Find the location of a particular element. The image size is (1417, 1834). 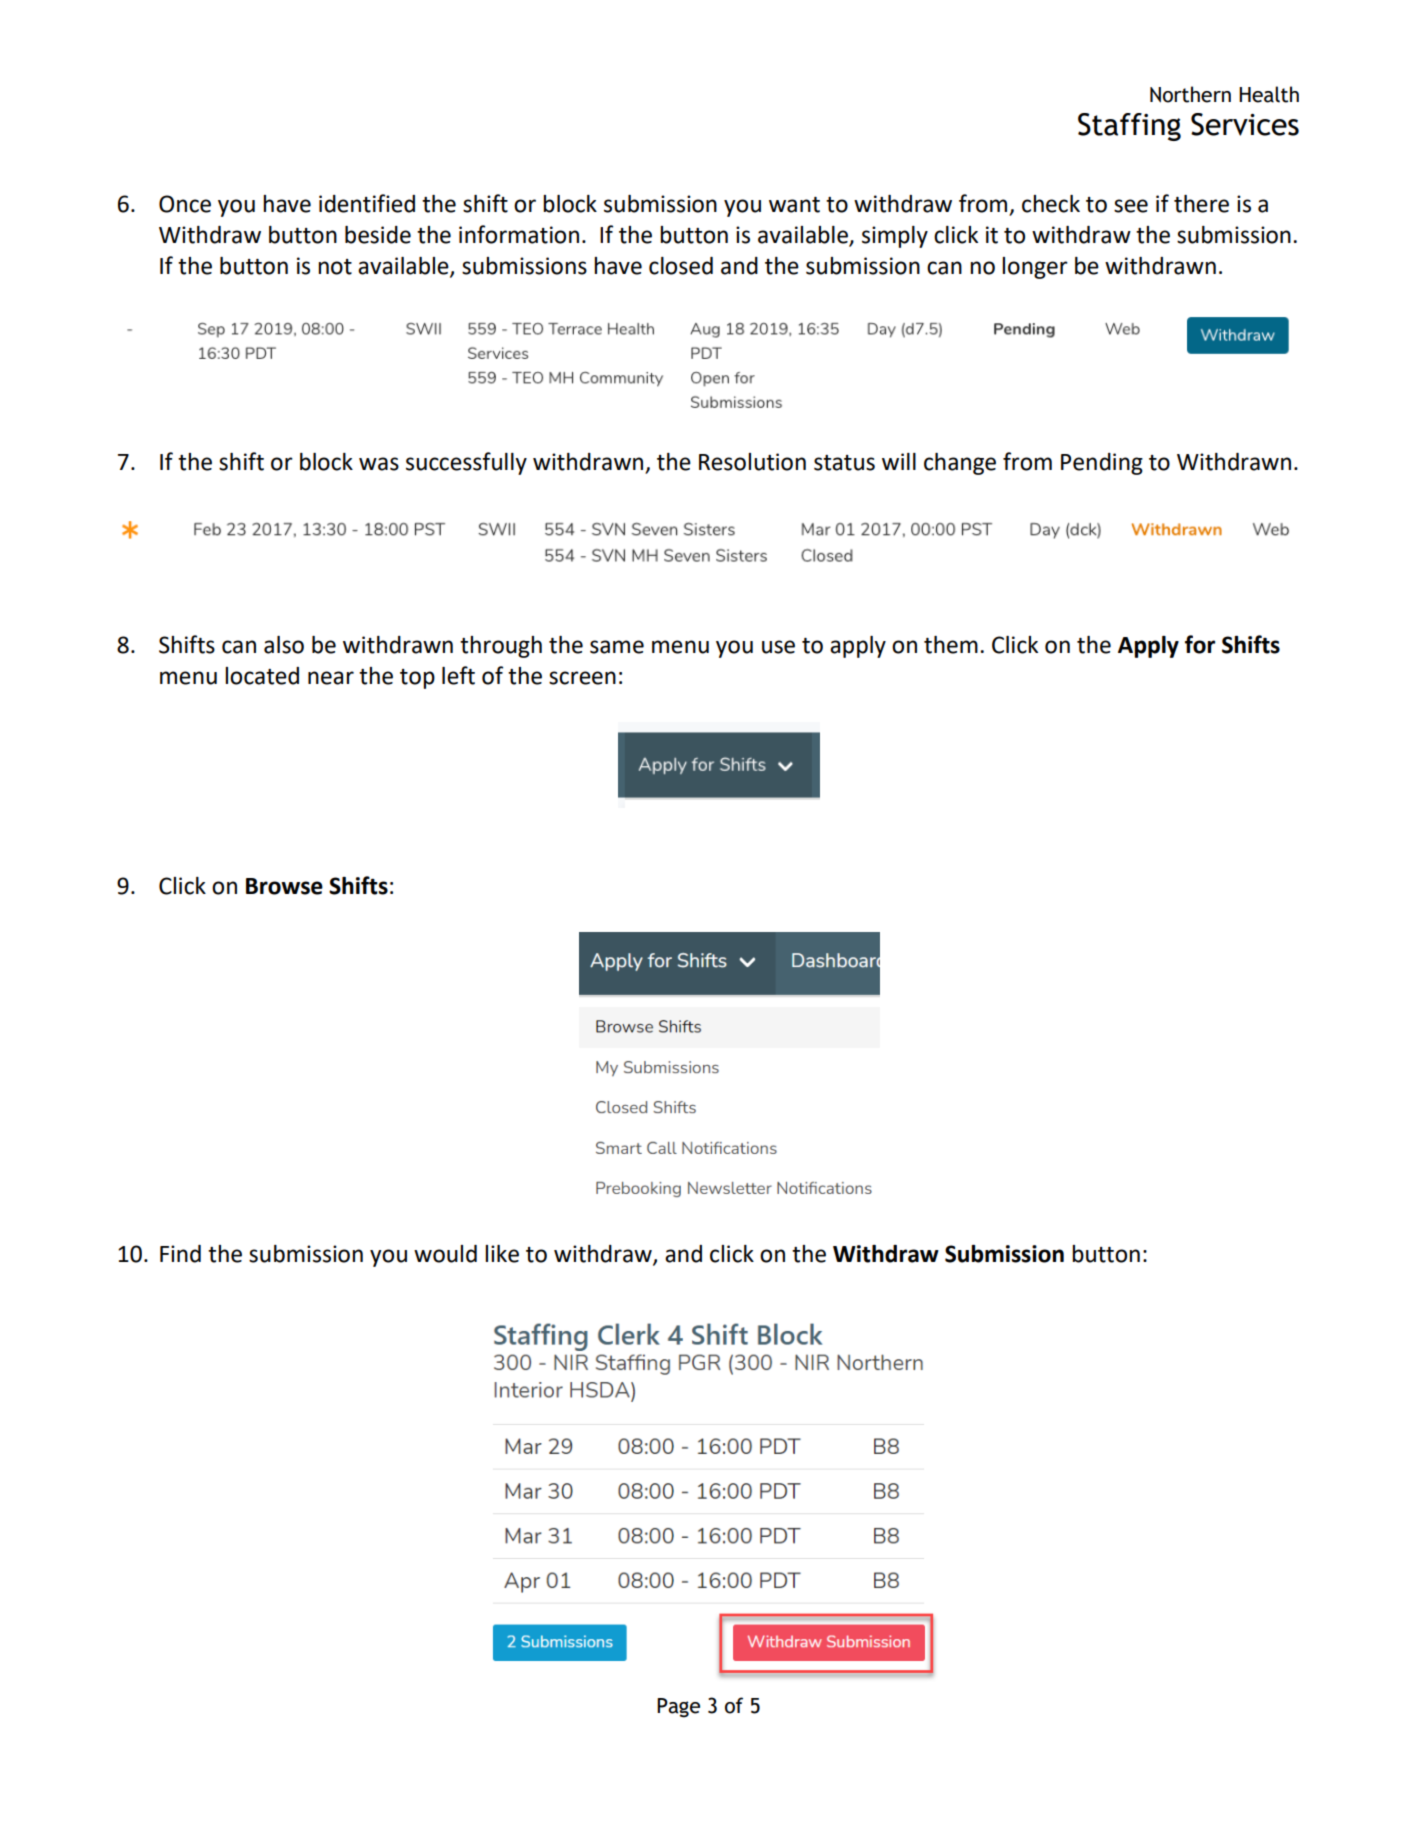

them is located at coordinates (951, 645).
